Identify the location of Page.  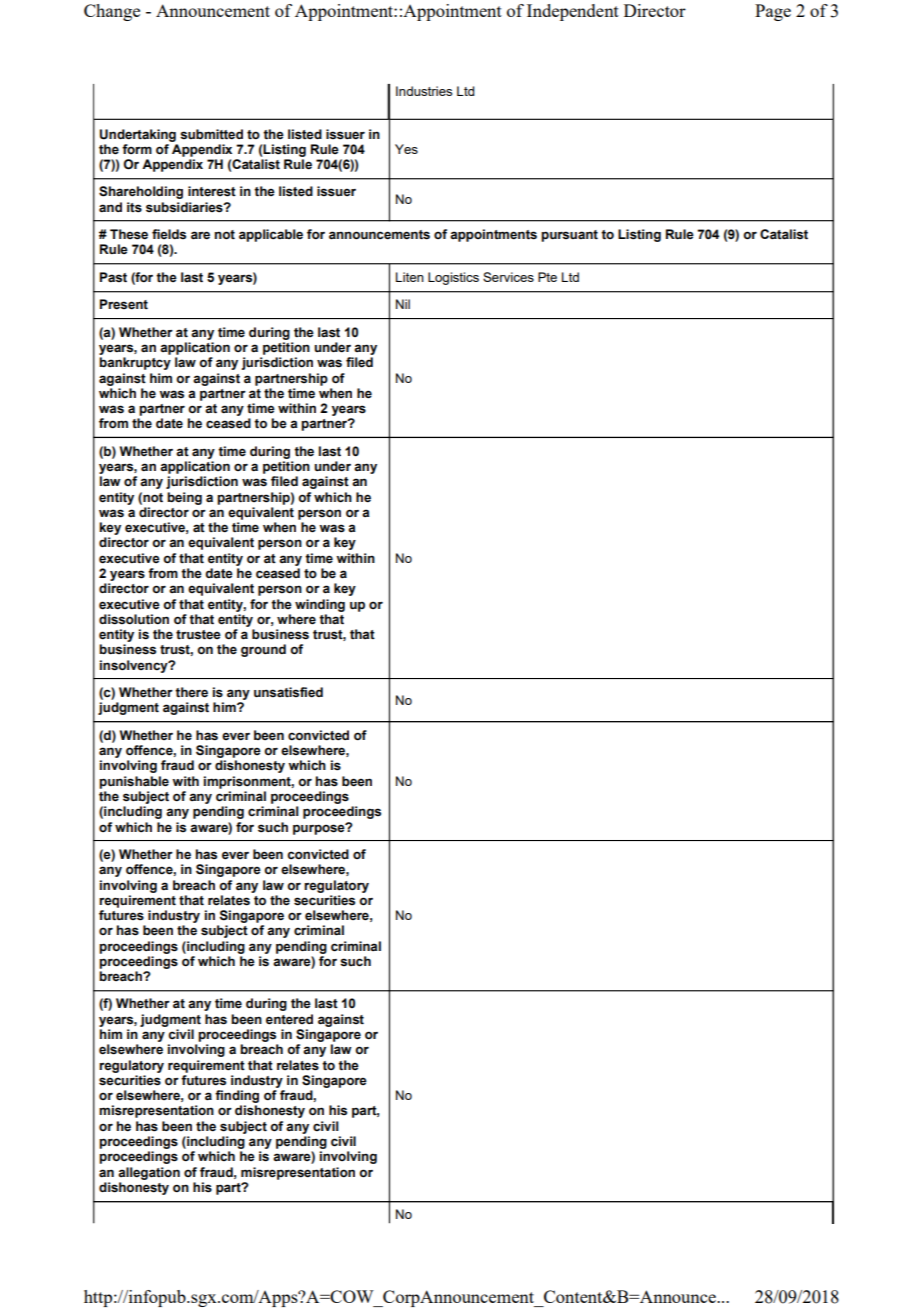
(773, 12).
